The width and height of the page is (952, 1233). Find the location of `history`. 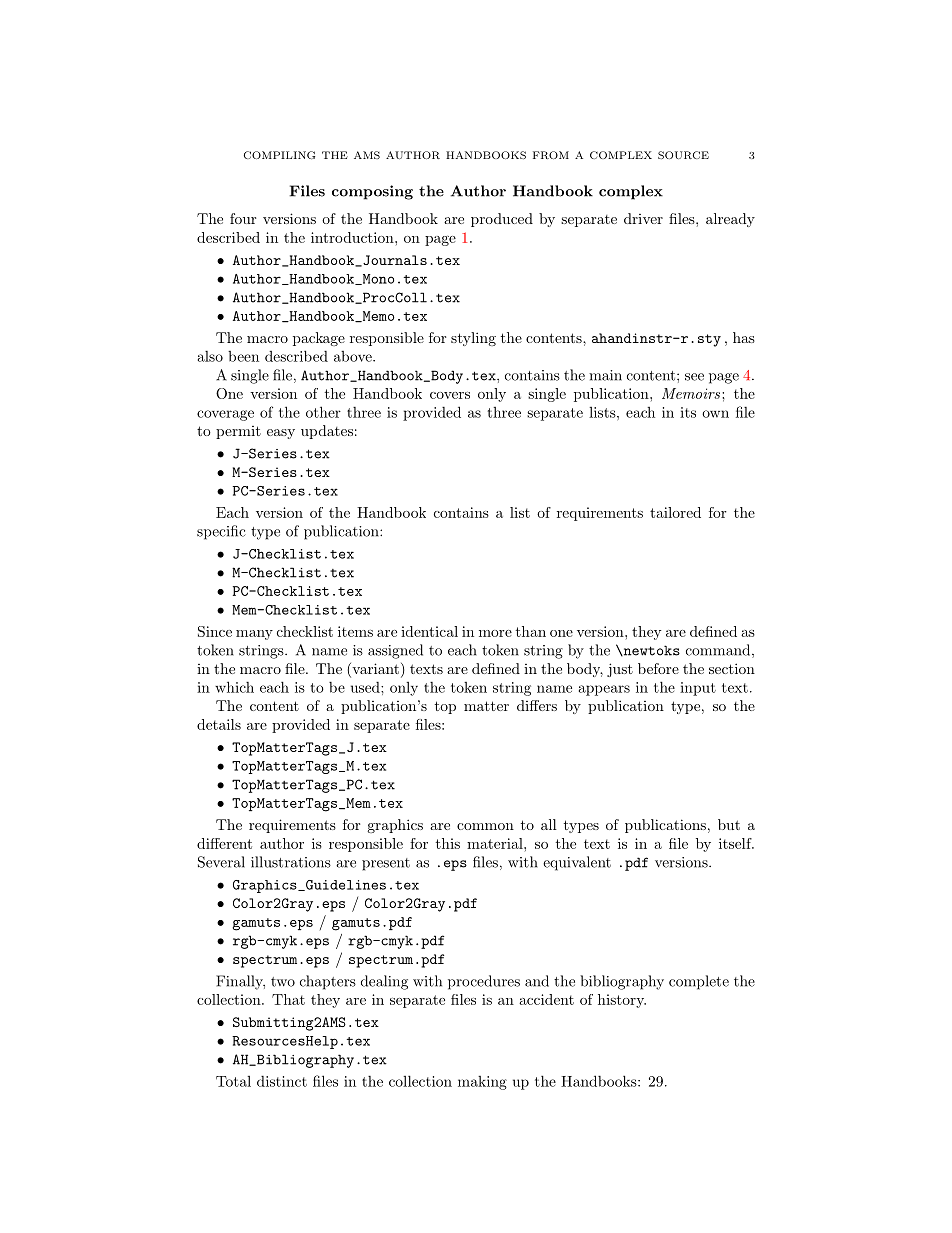

history is located at coordinates (622, 1001).
